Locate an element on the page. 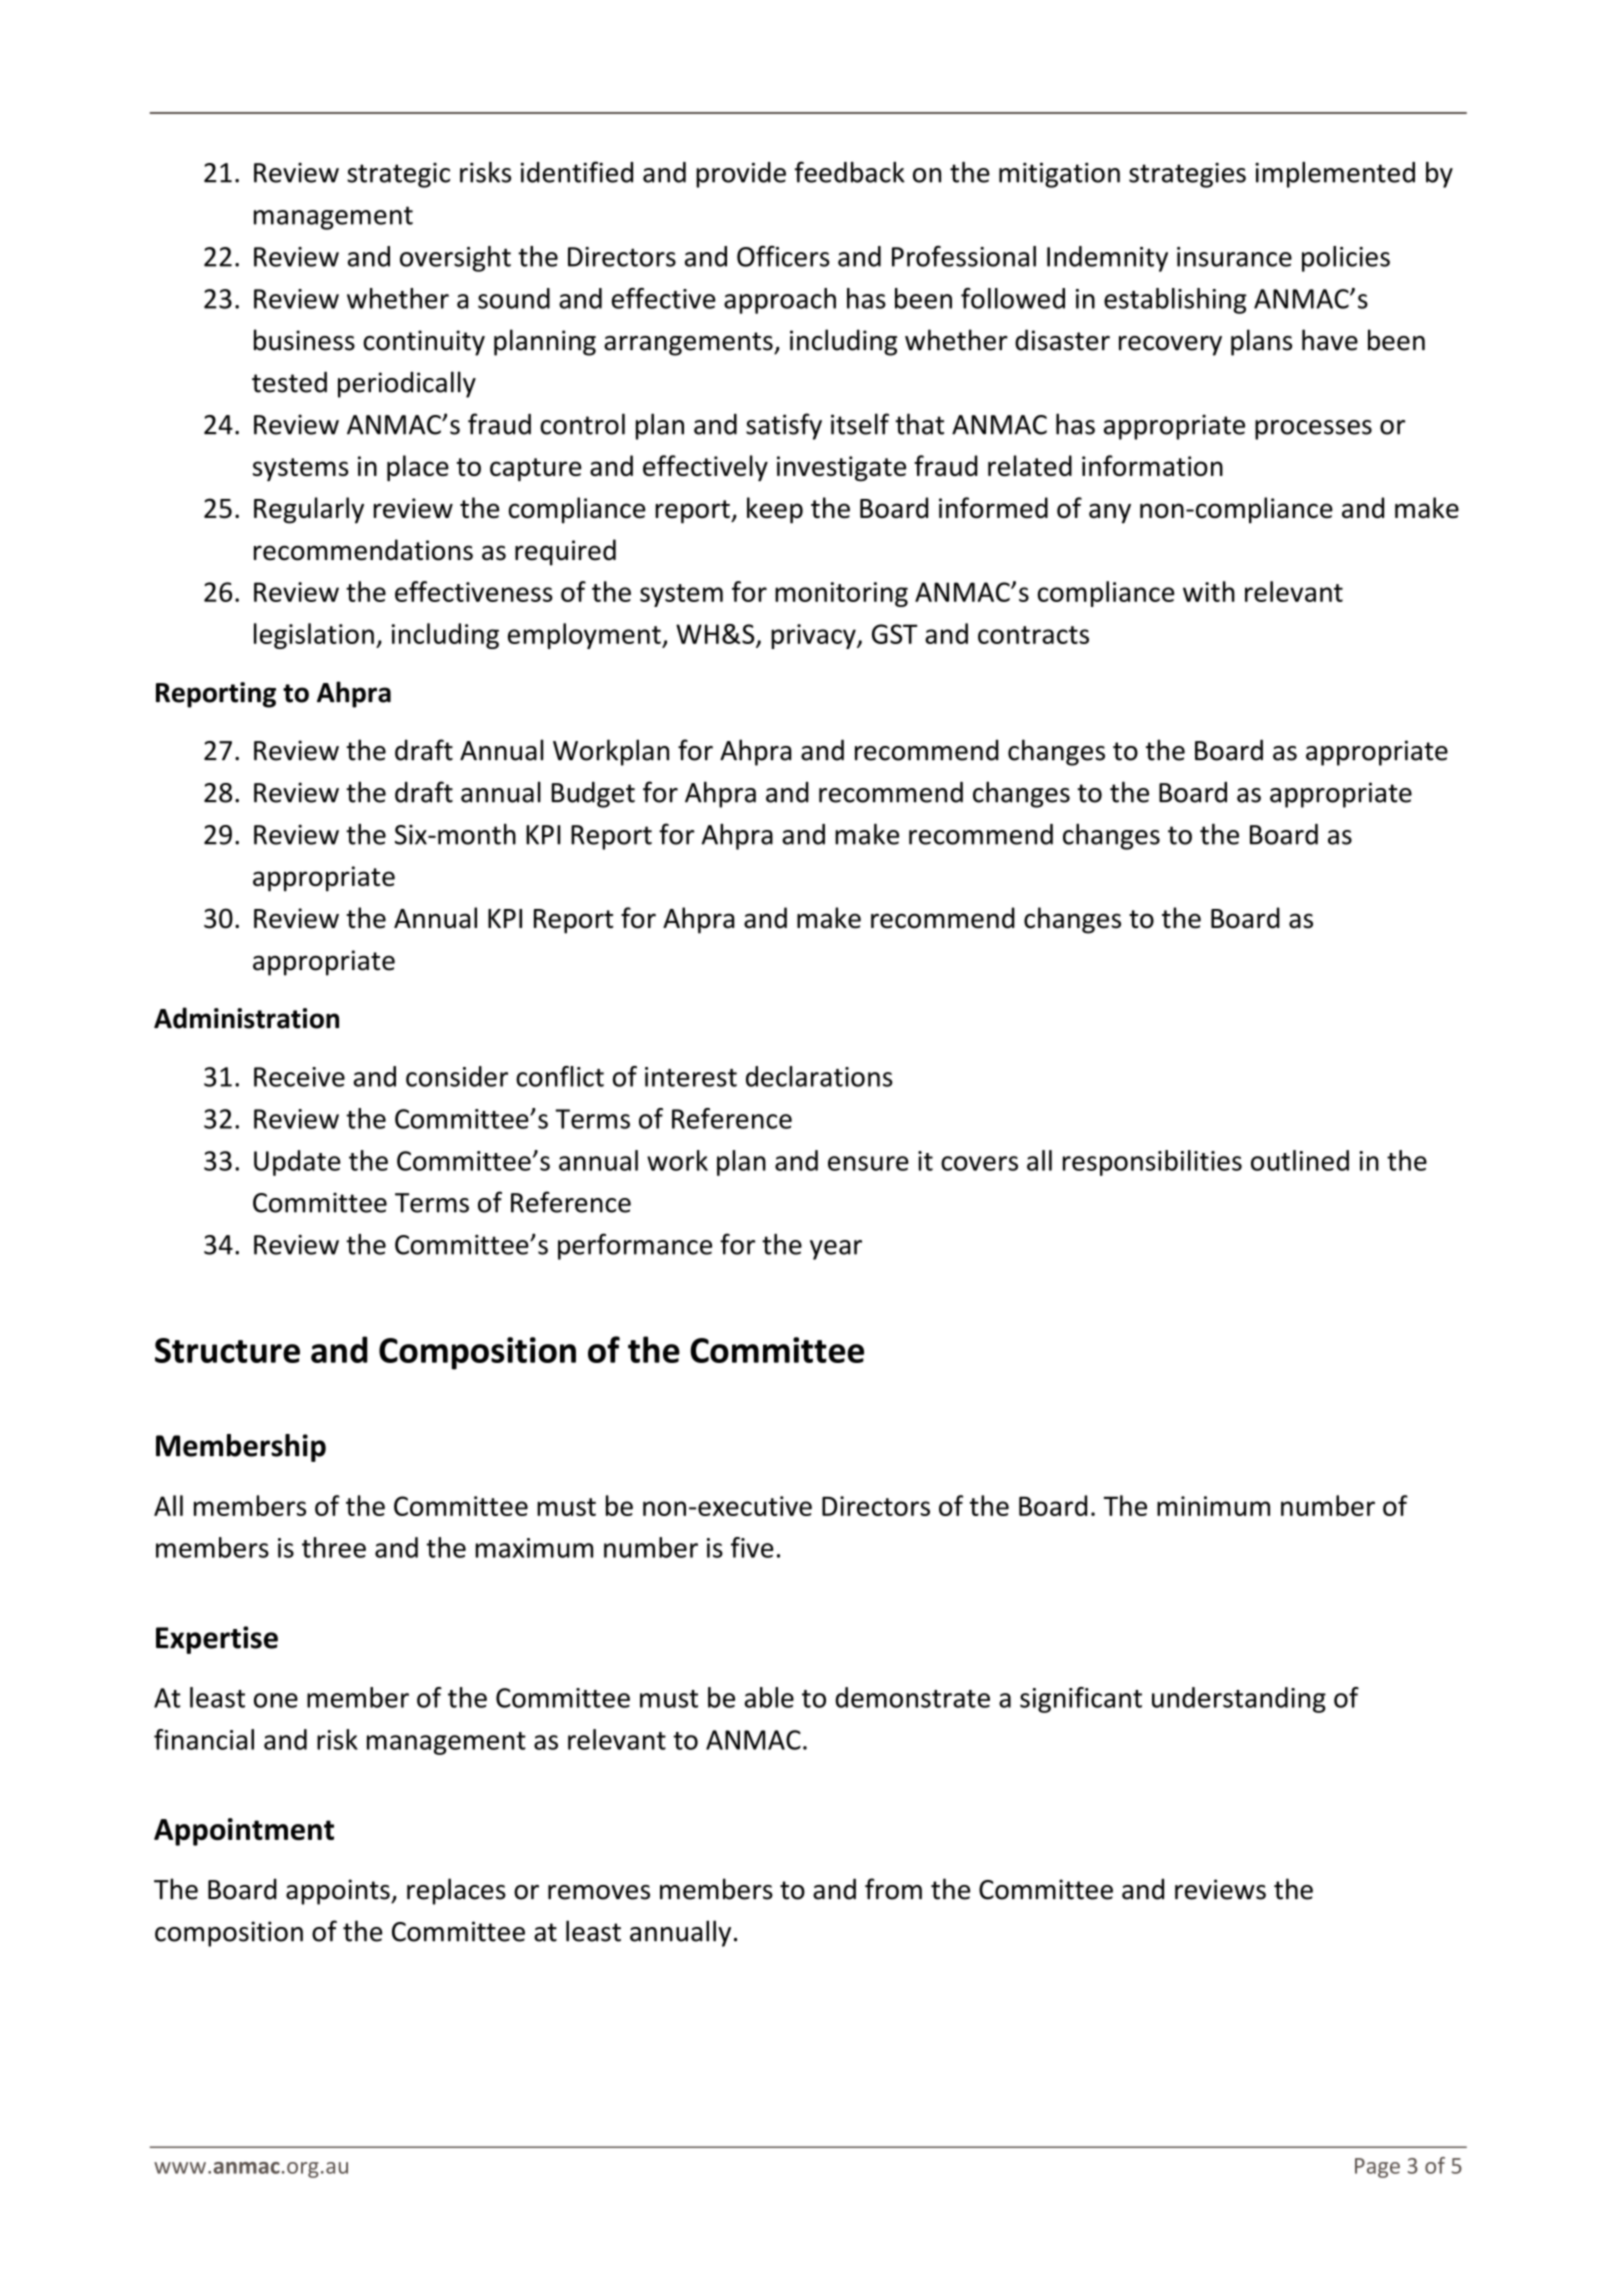  strategic is located at coordinates (398, 175).
